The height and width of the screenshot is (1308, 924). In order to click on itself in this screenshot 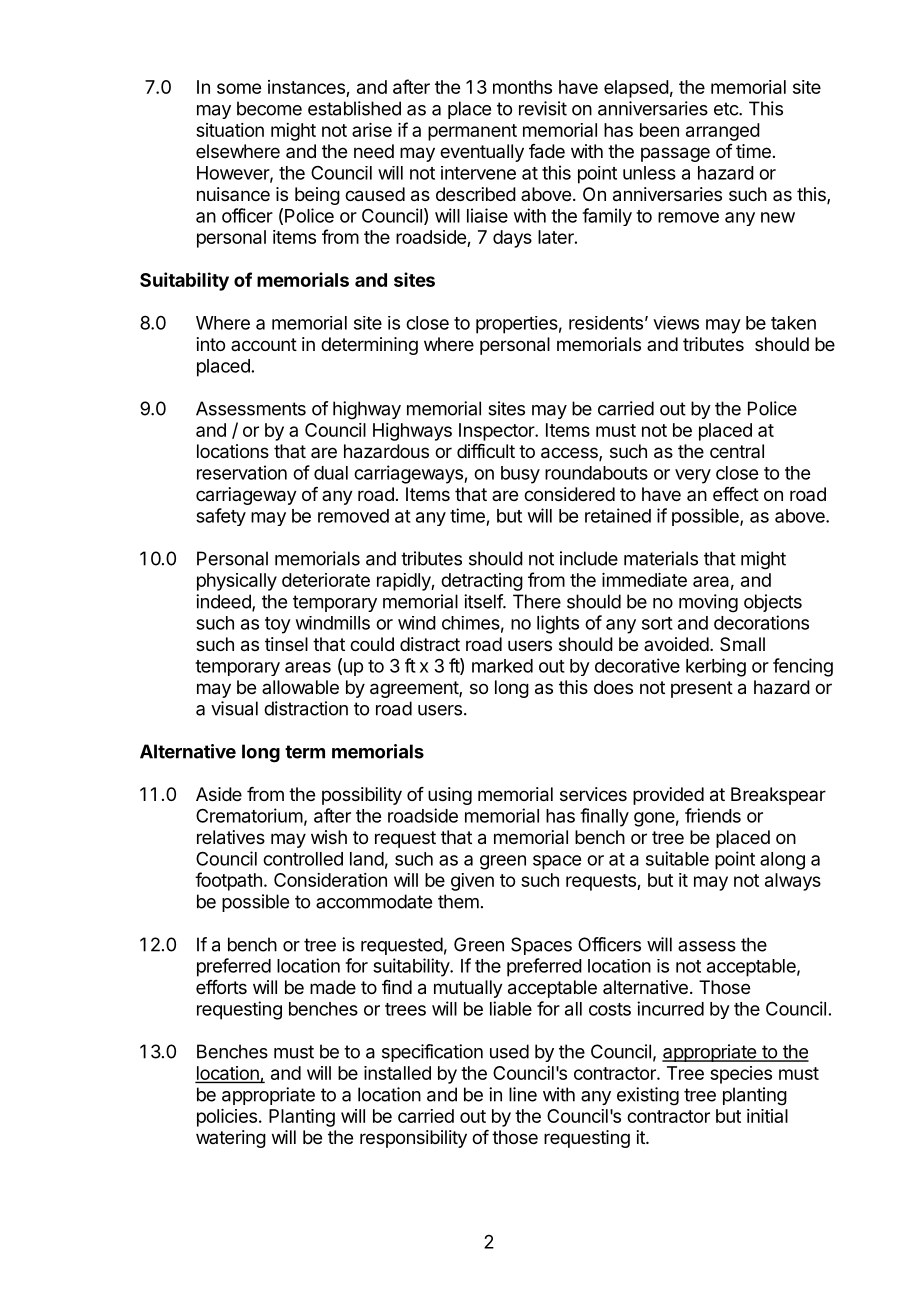, I will do `click(484, 601)`.
